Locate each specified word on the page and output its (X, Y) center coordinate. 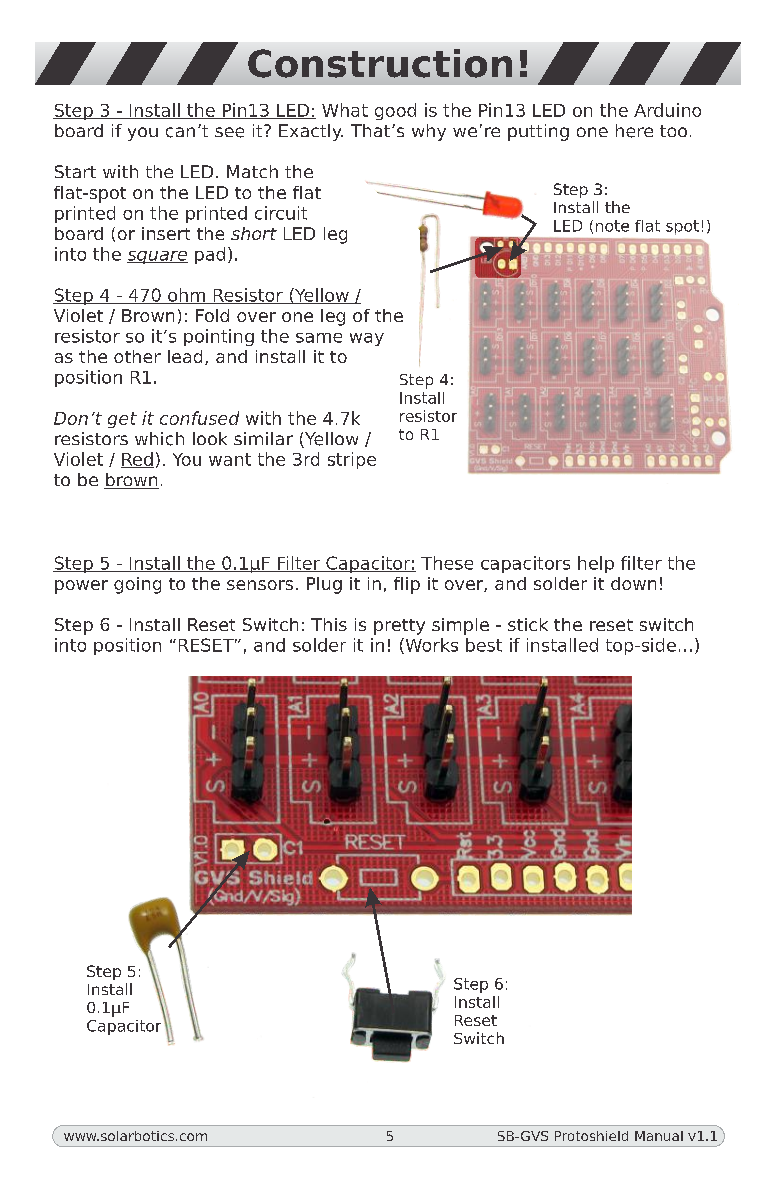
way (367, 339)
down (633, 583)
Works (430, 646)
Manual (659, 1136)
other (137, 356)
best (484, 645)
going (137, 585)
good (395, 111)
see (229, 132)
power (81, 587)
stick (528, 624)
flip (407, 585)
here (634, 131)
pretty (399, 627)
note (612, 226)
